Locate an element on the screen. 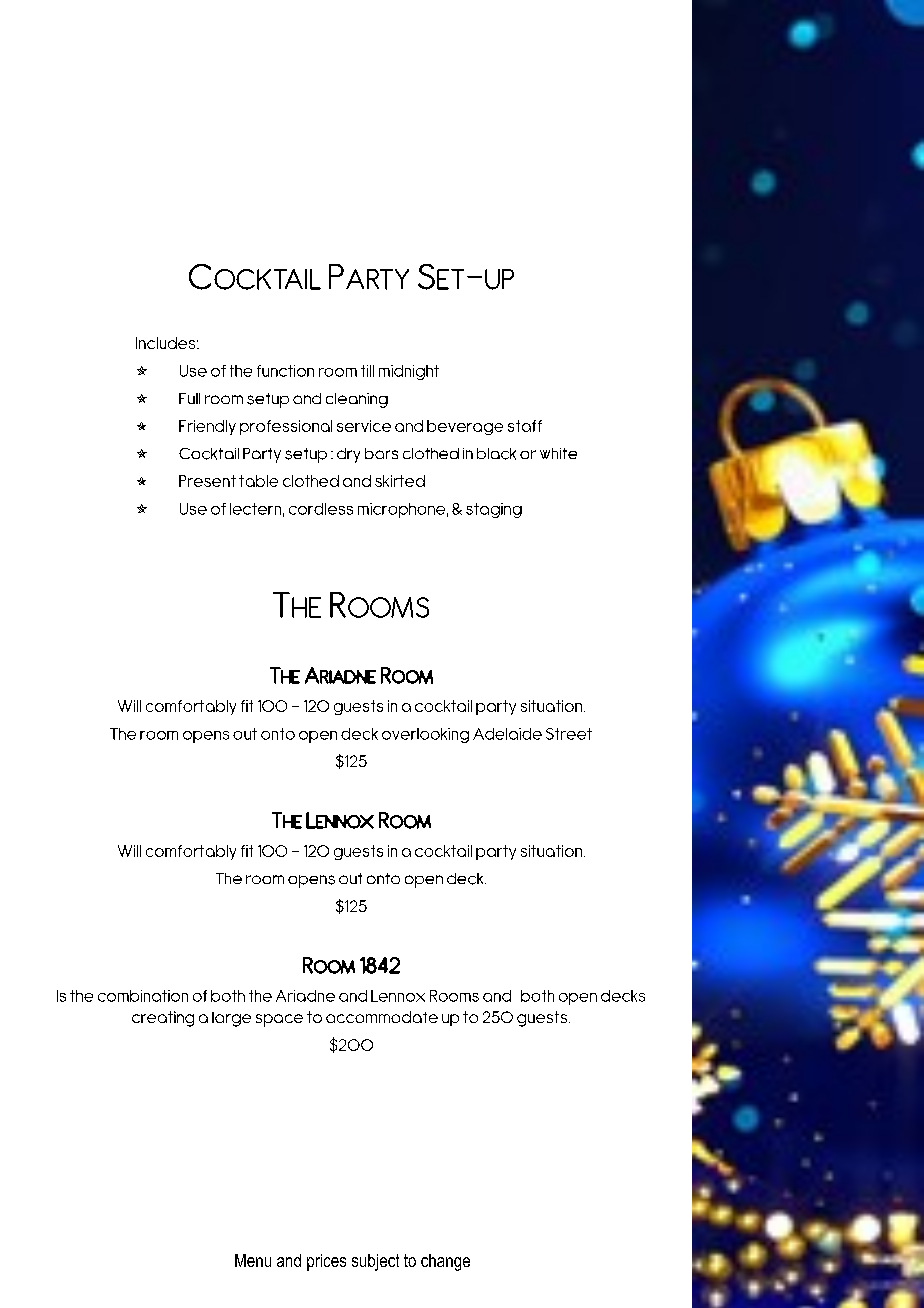  overlooking is located at coordinates (425, 735).
